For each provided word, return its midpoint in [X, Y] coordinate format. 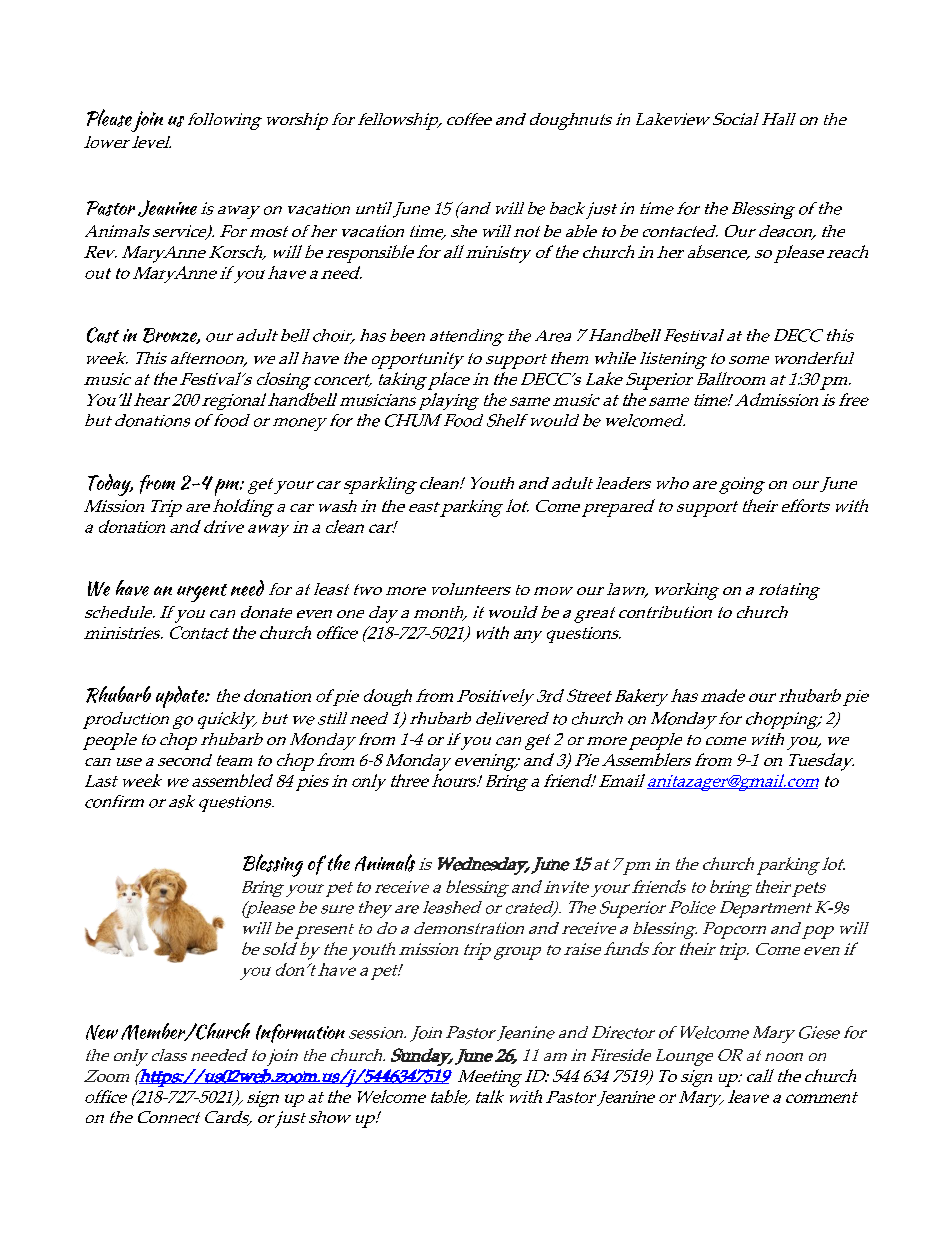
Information [300, 1033]
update [181, 697]
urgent [202, 593]
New [102, 1032]
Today [110, 485]
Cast [103, 335]
